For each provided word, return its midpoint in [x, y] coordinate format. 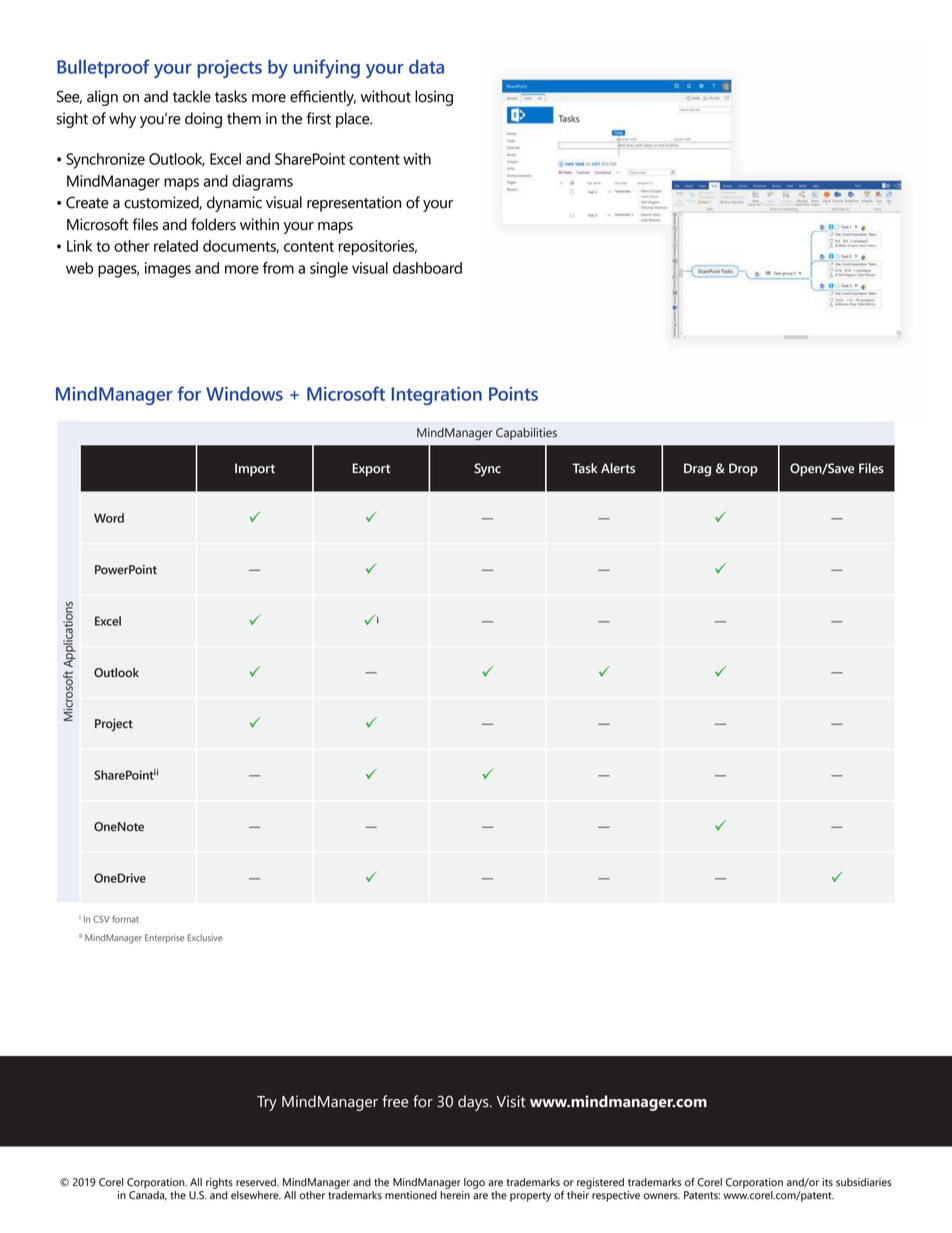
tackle [192, 96]
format [125, 919]
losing [434, 98]
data [426, 67]
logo [474, 1183]
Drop [743, 469]
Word [109, 518]
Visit [510, 1101]
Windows [244, 394]
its [827, 1182]
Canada [148, 1194]
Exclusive [205, 937]
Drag [697, 470]
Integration [436, 396]
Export [371, 469]
